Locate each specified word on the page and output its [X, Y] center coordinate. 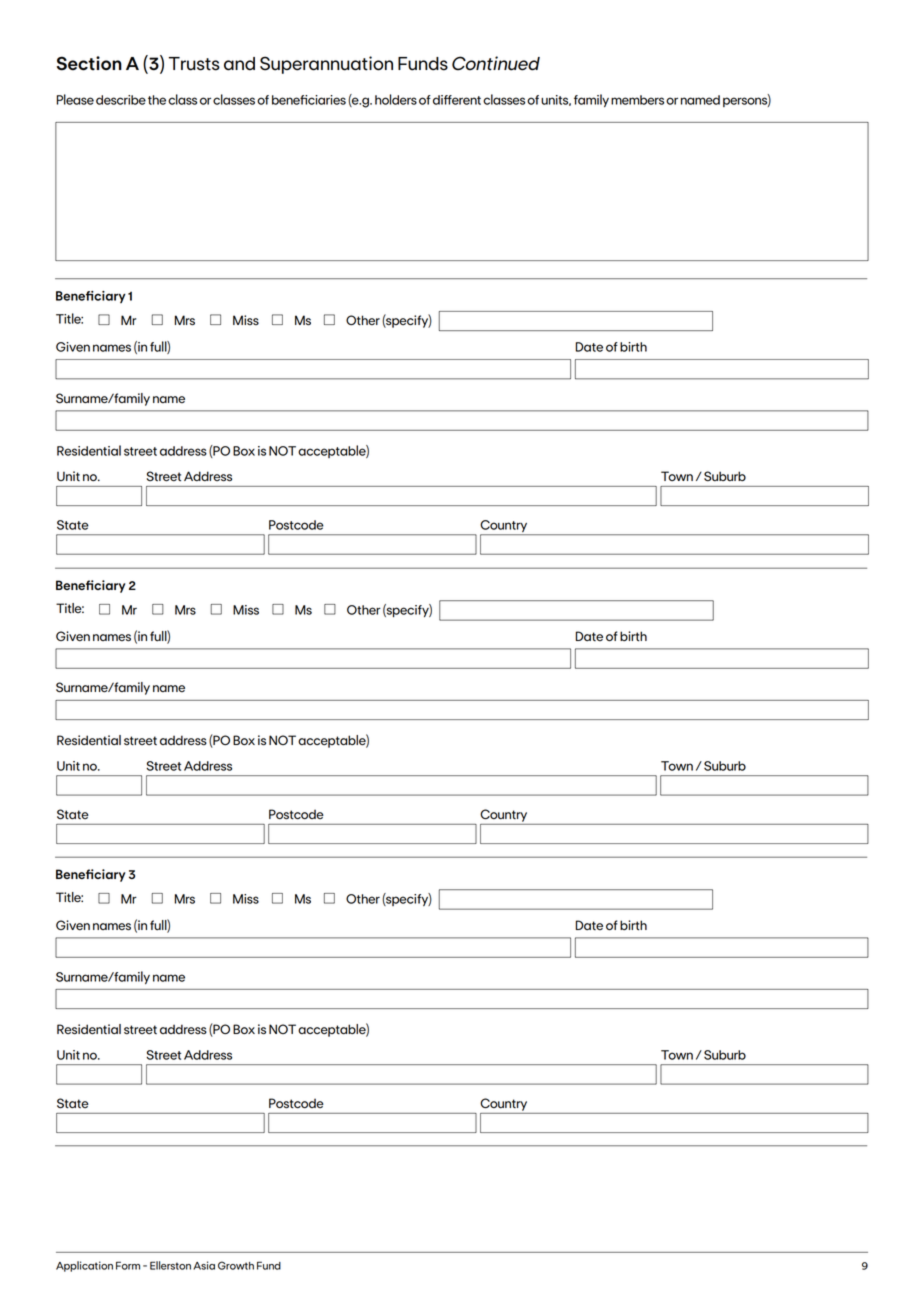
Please [75, 99]
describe [121, 100]
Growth [236, 1265]
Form [128, 1265]
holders [396, 99]
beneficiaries [309, 100]
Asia [204, 1265]
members [637, 100]
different [457, 100]
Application [84, 1266]
